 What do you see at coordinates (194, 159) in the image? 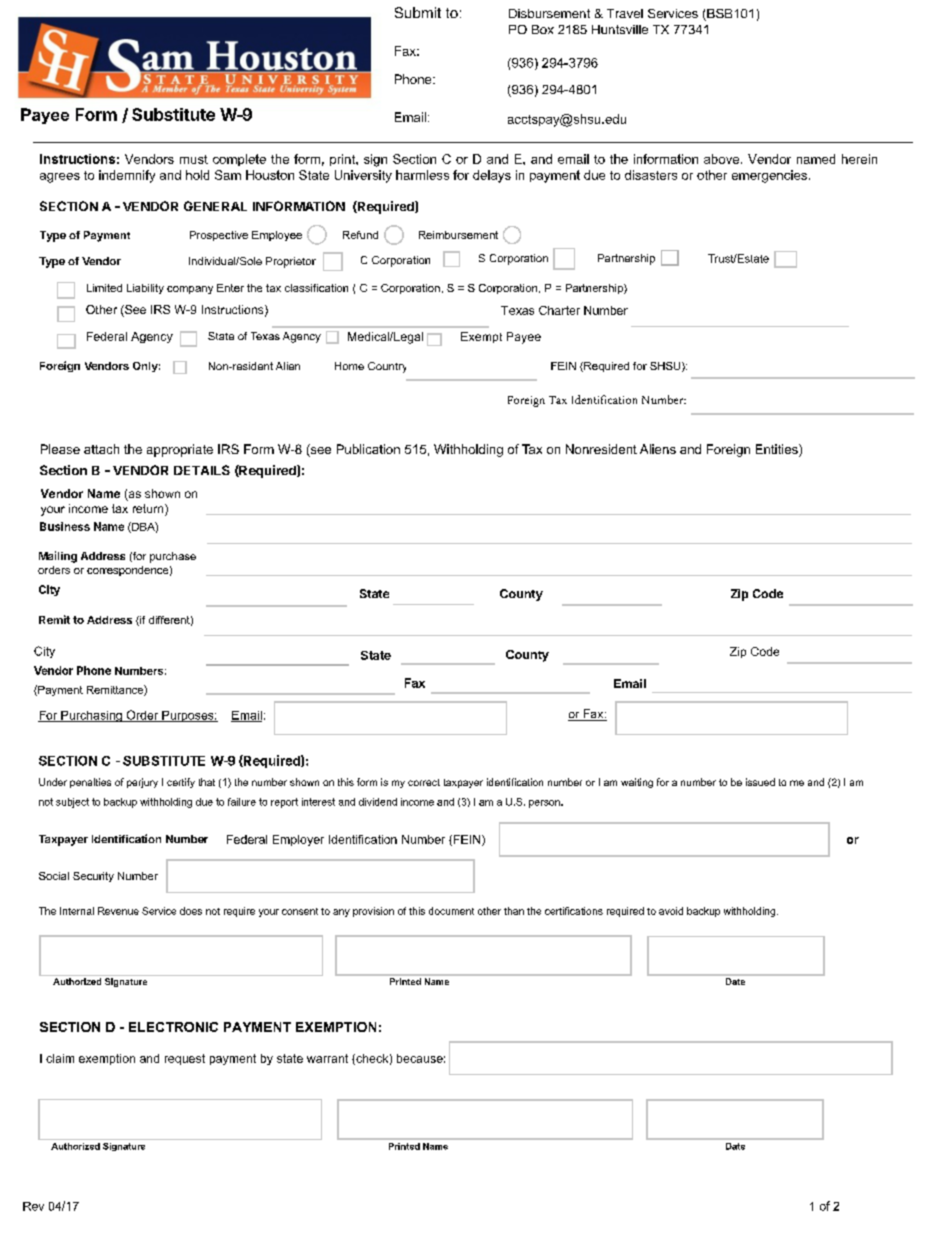
I see `must` at bounding box center [194, 159].
